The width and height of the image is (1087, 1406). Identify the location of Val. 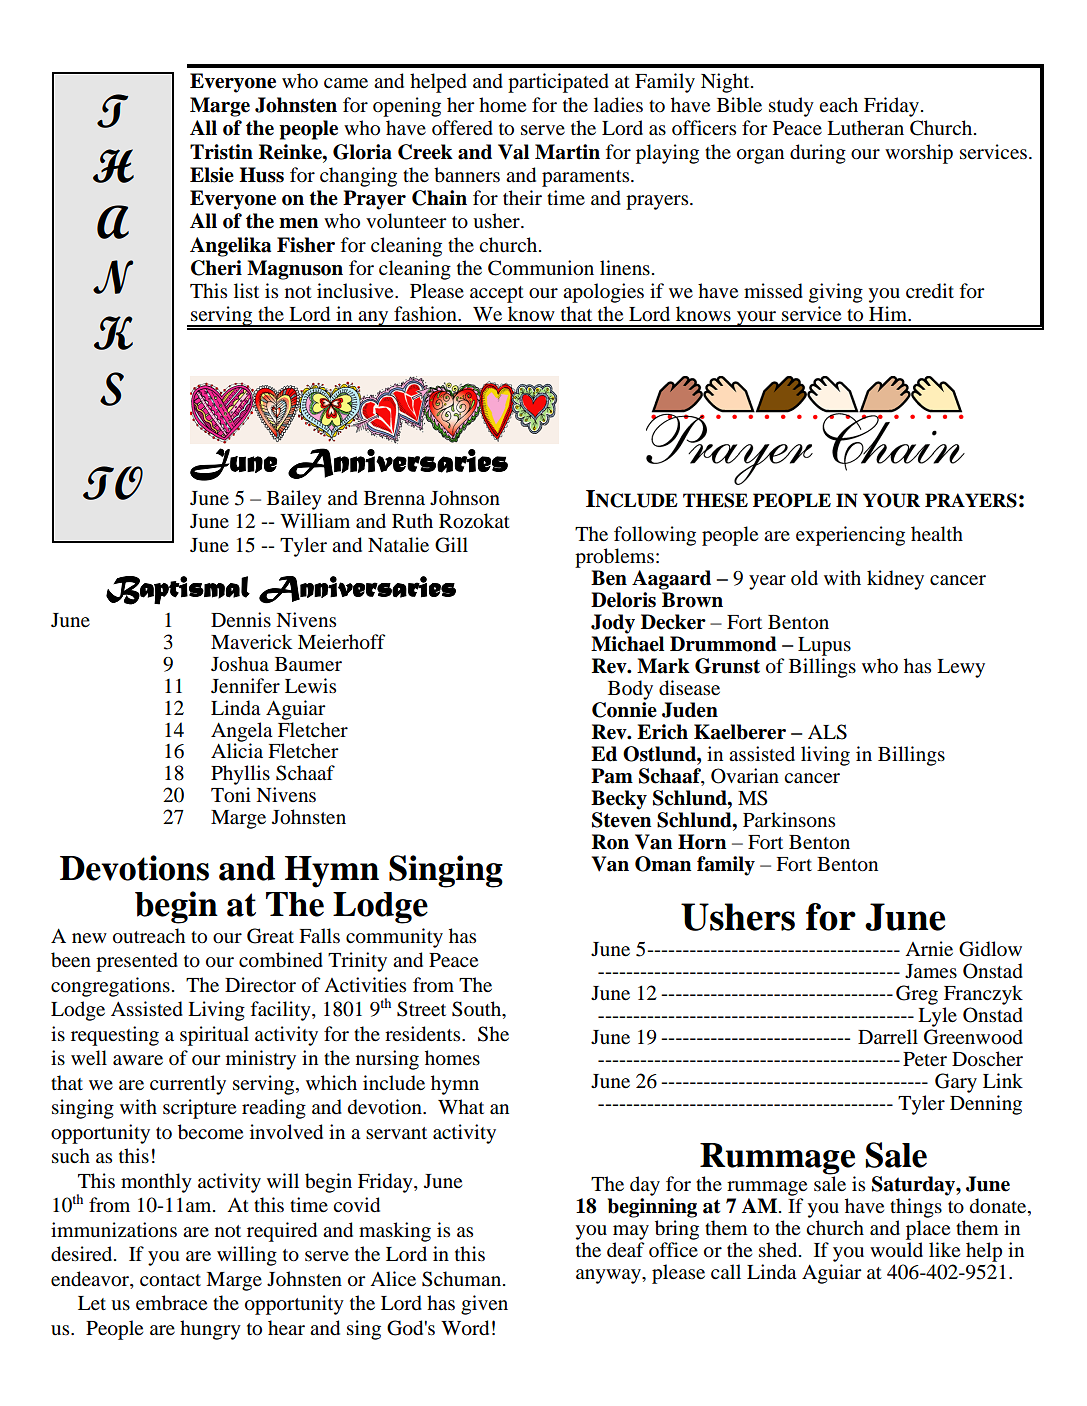
(513, 152).
